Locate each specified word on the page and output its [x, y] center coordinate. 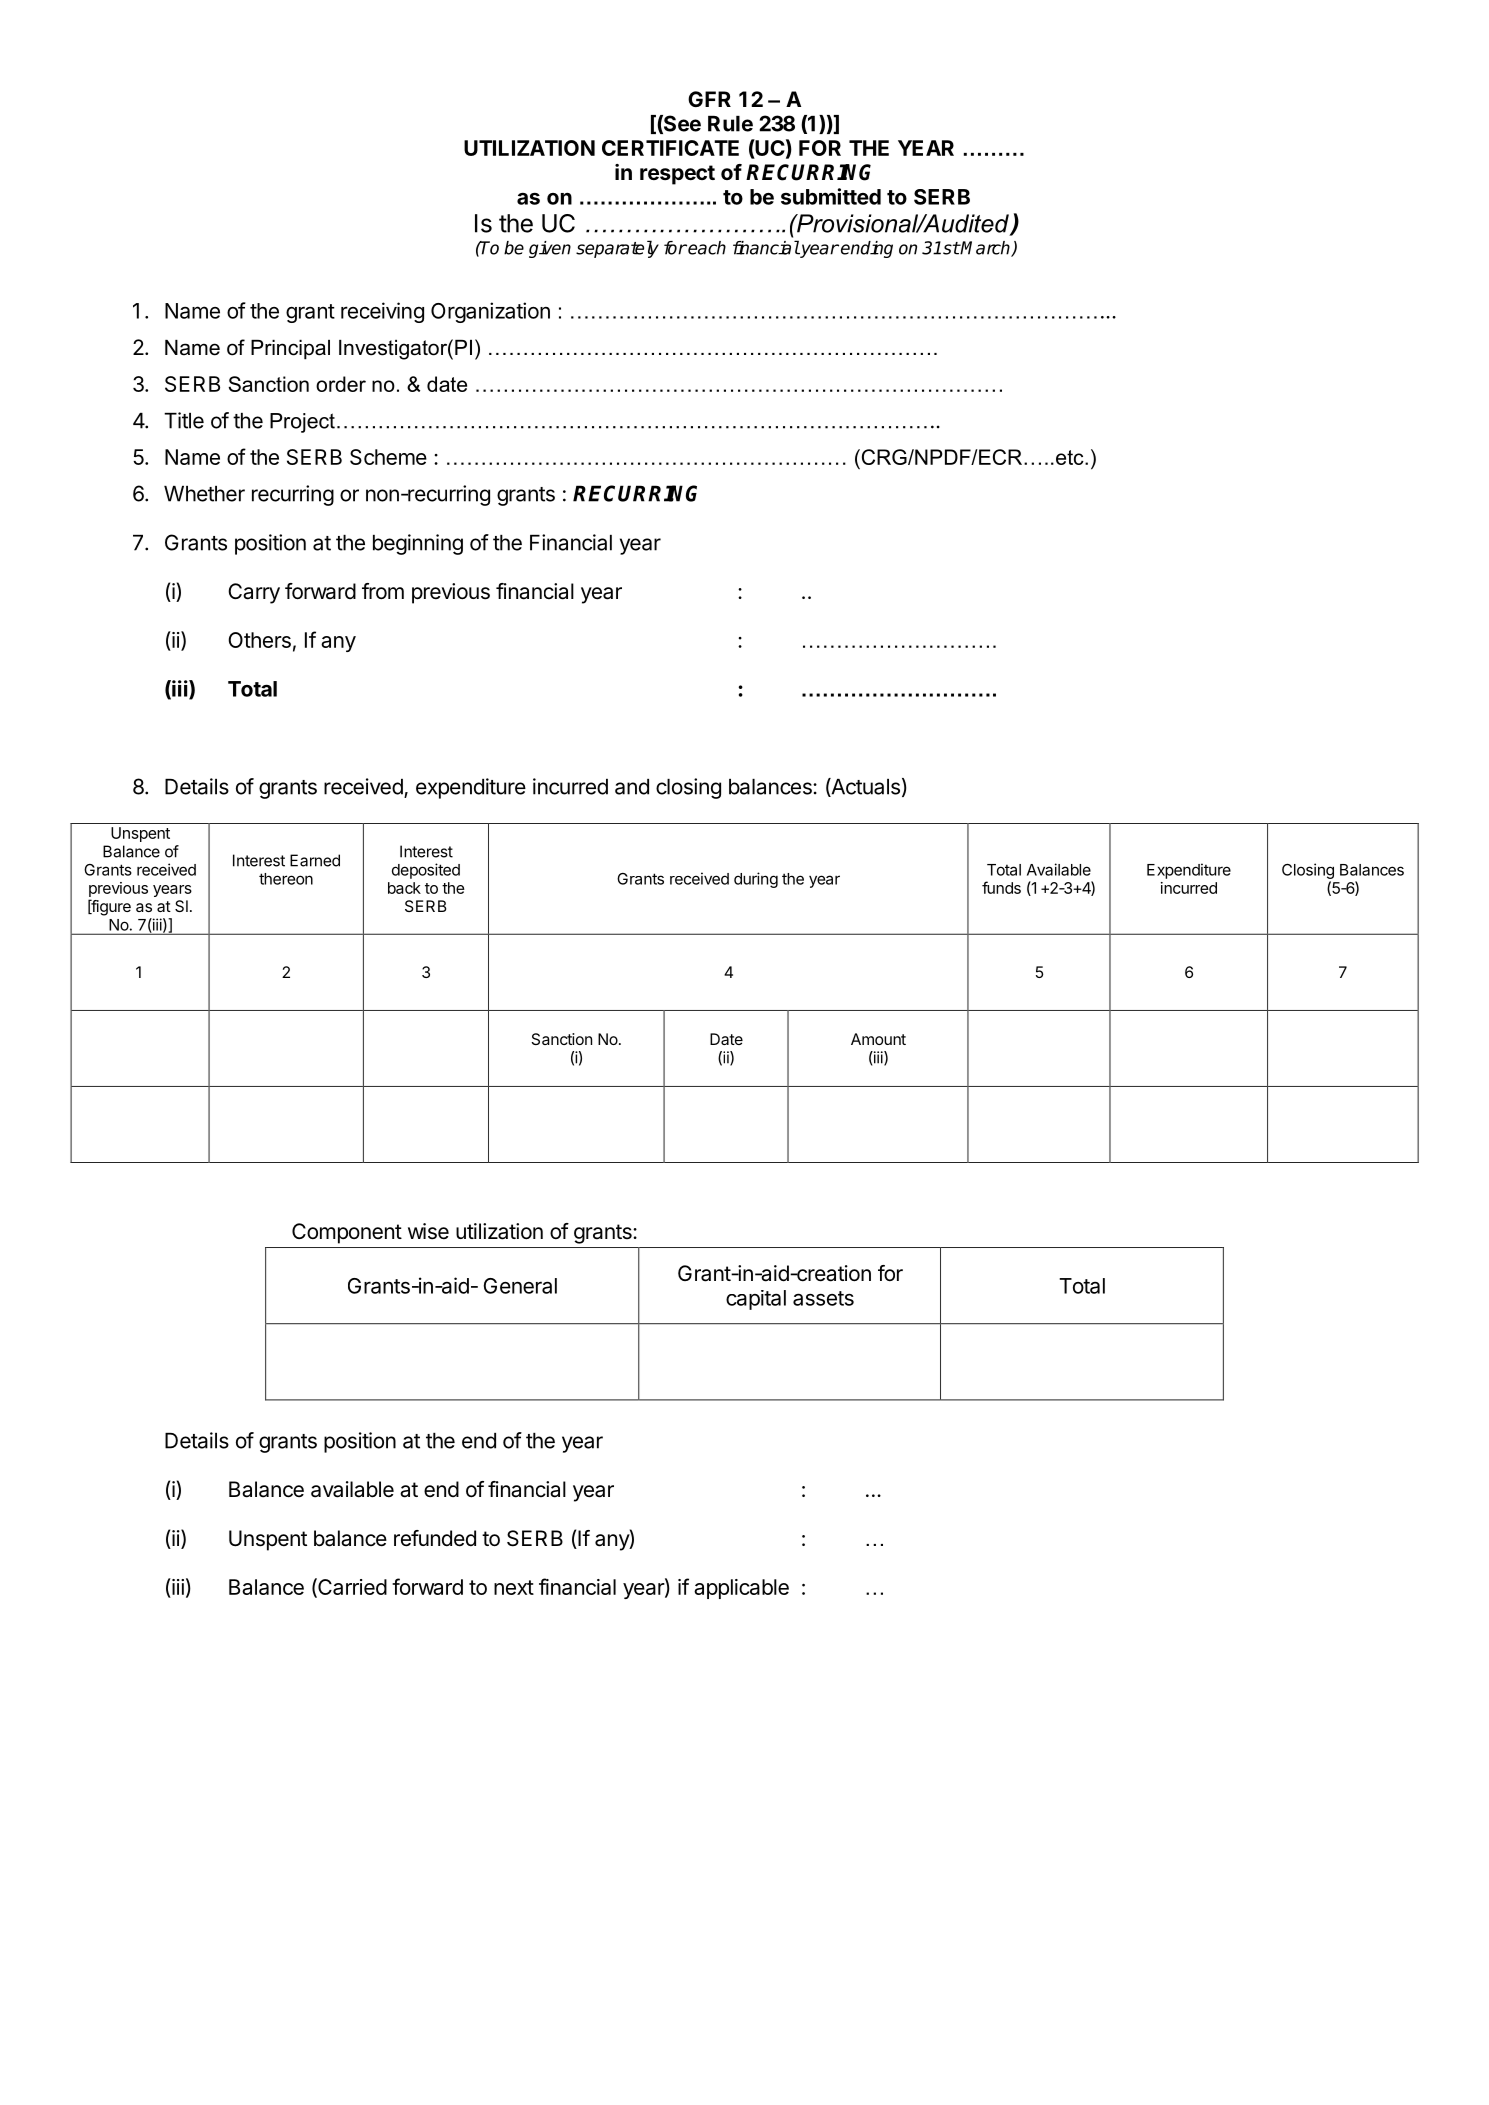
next [514, 1587]
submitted [831, 196]
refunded [435, 1538]
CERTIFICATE [670, 148]
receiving [382, 312]
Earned [315, 860]
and [632, 787]
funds [1001, 887]
